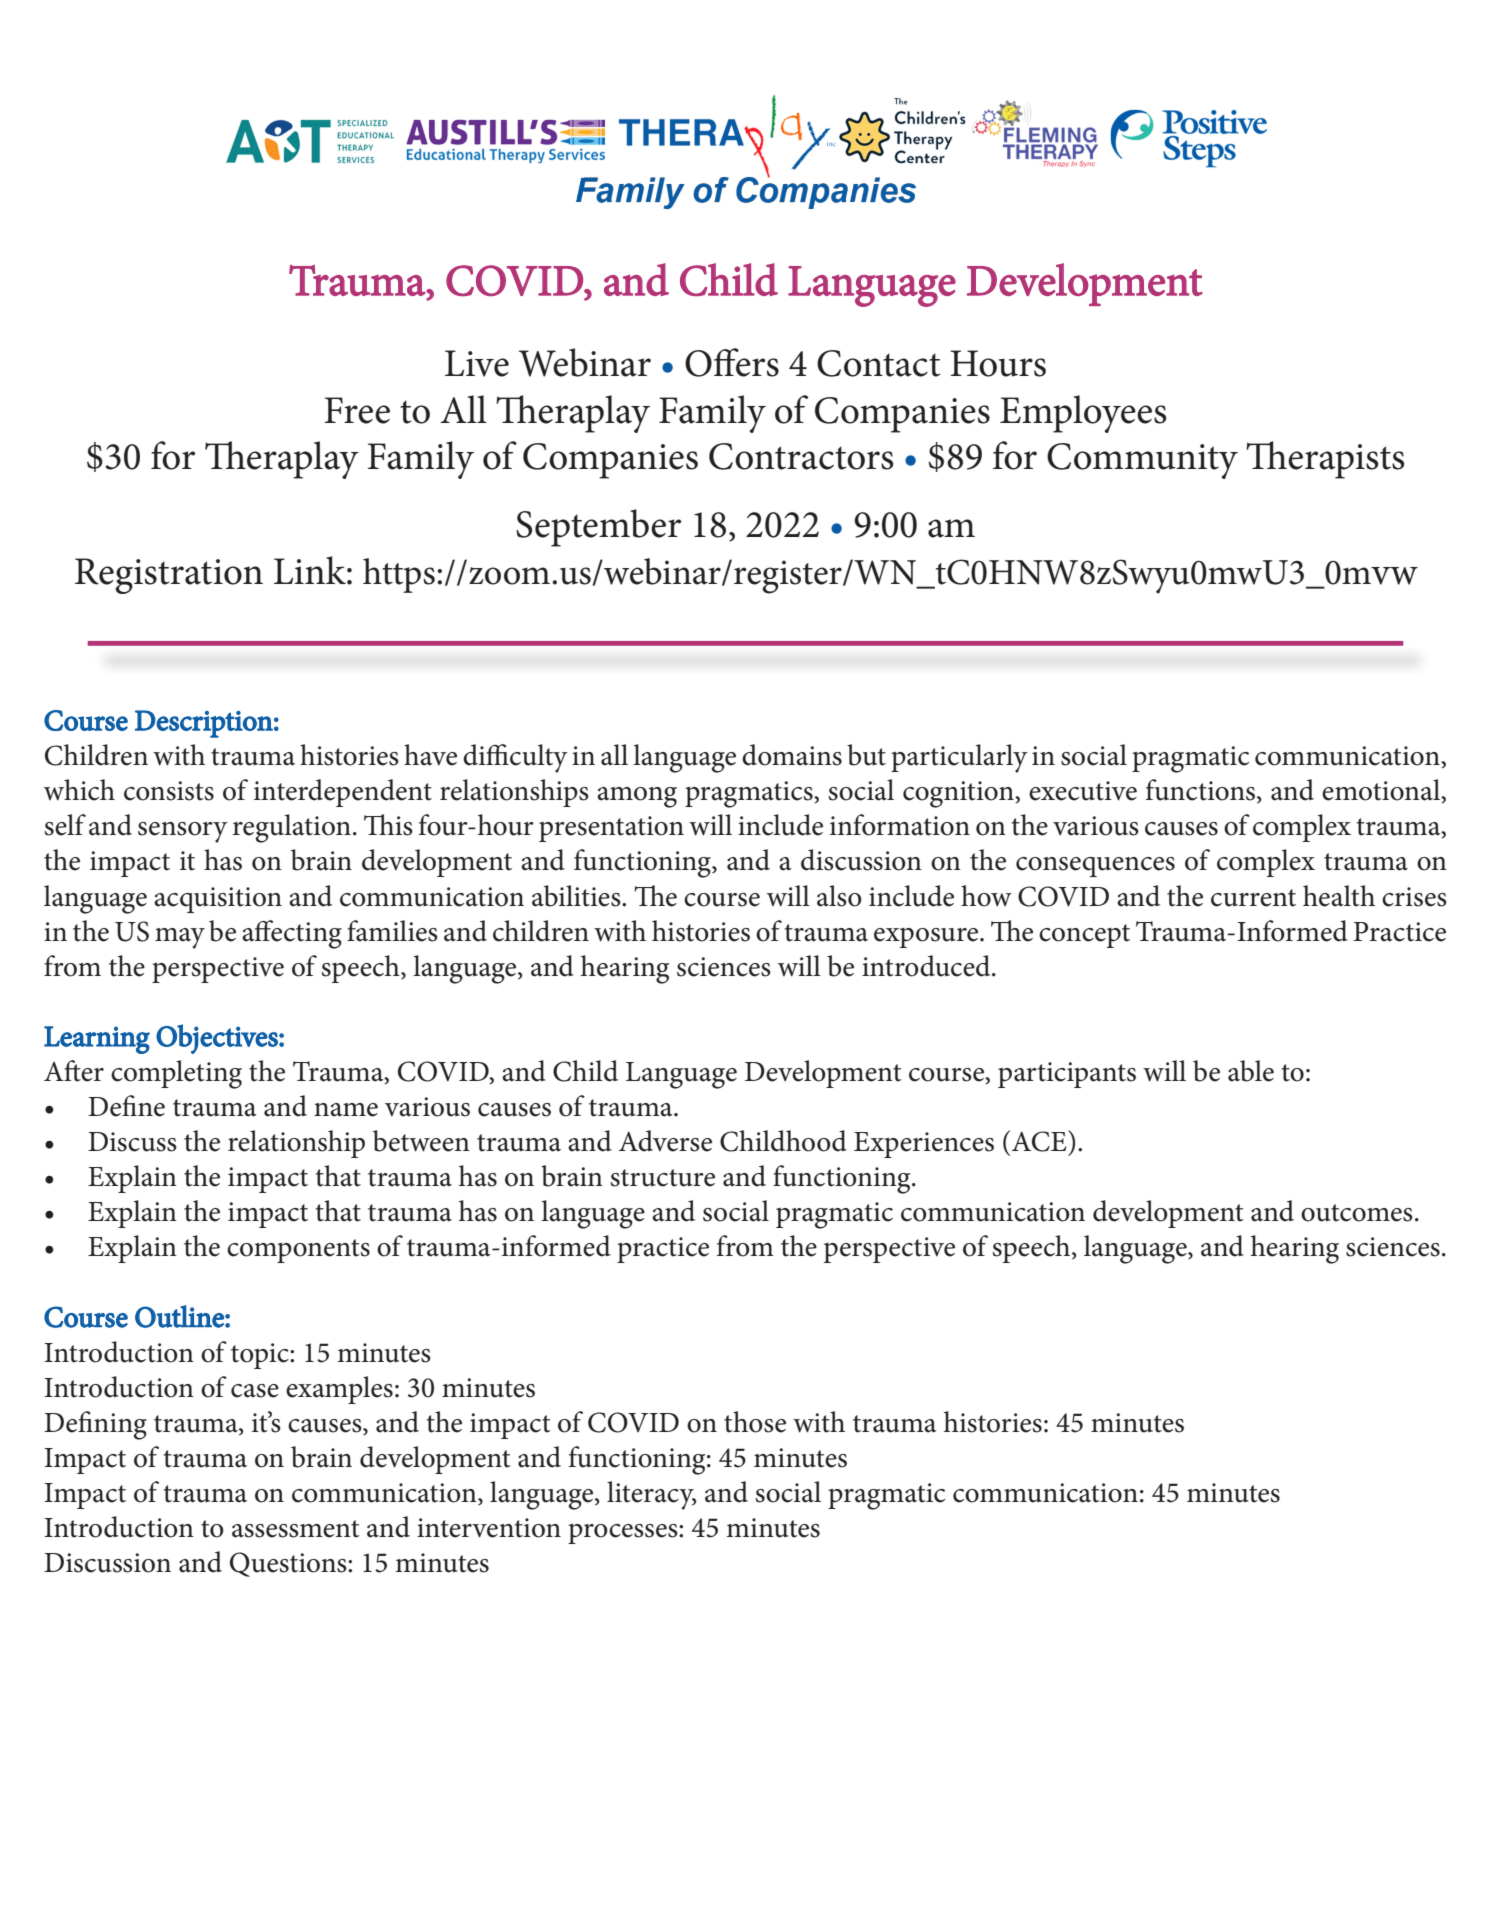 This image has height=1930, width=1491. I want to click on processes, so click(624, 1533).
